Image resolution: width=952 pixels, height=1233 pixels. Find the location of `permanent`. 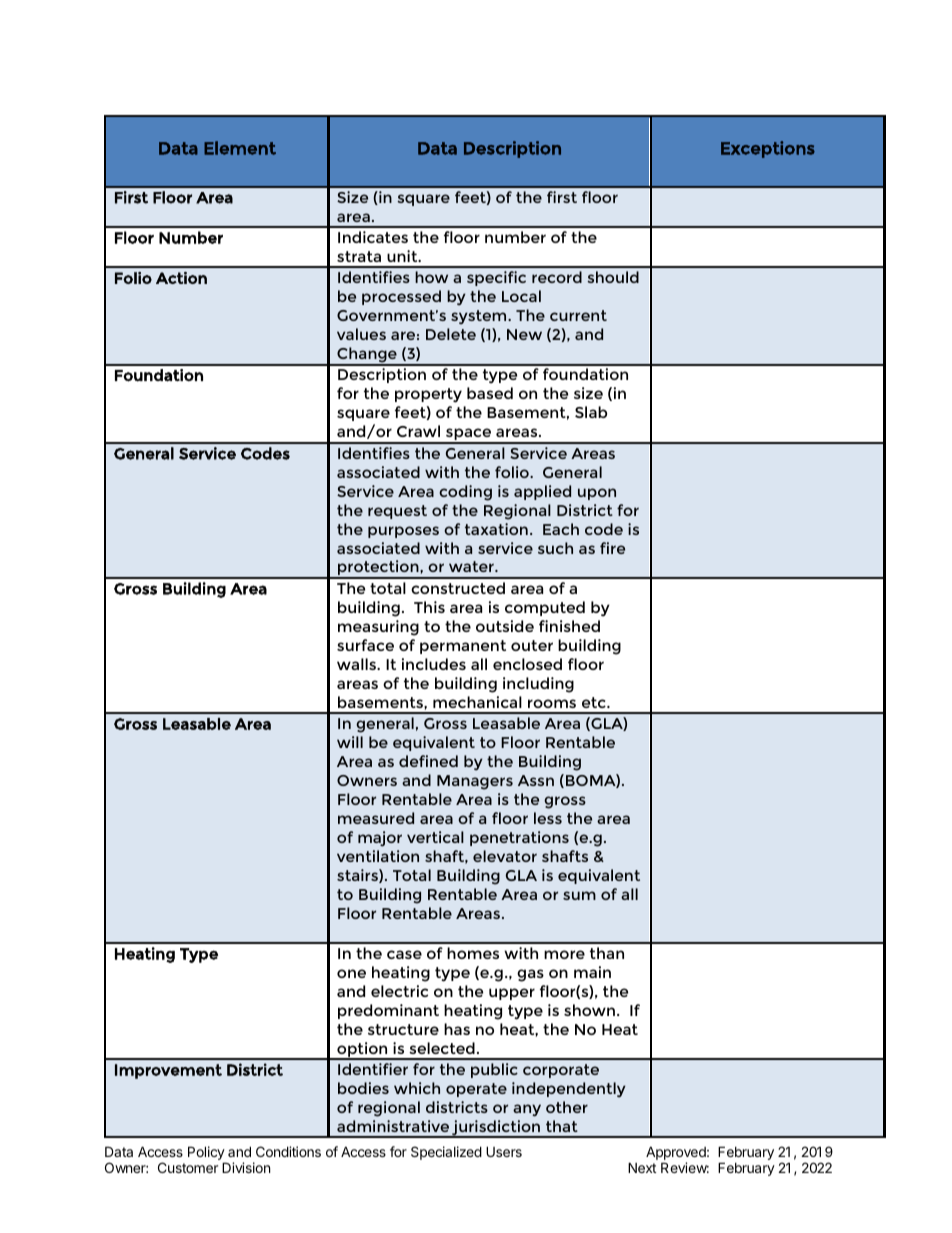

permanent is located at coordinates (463, 647).
